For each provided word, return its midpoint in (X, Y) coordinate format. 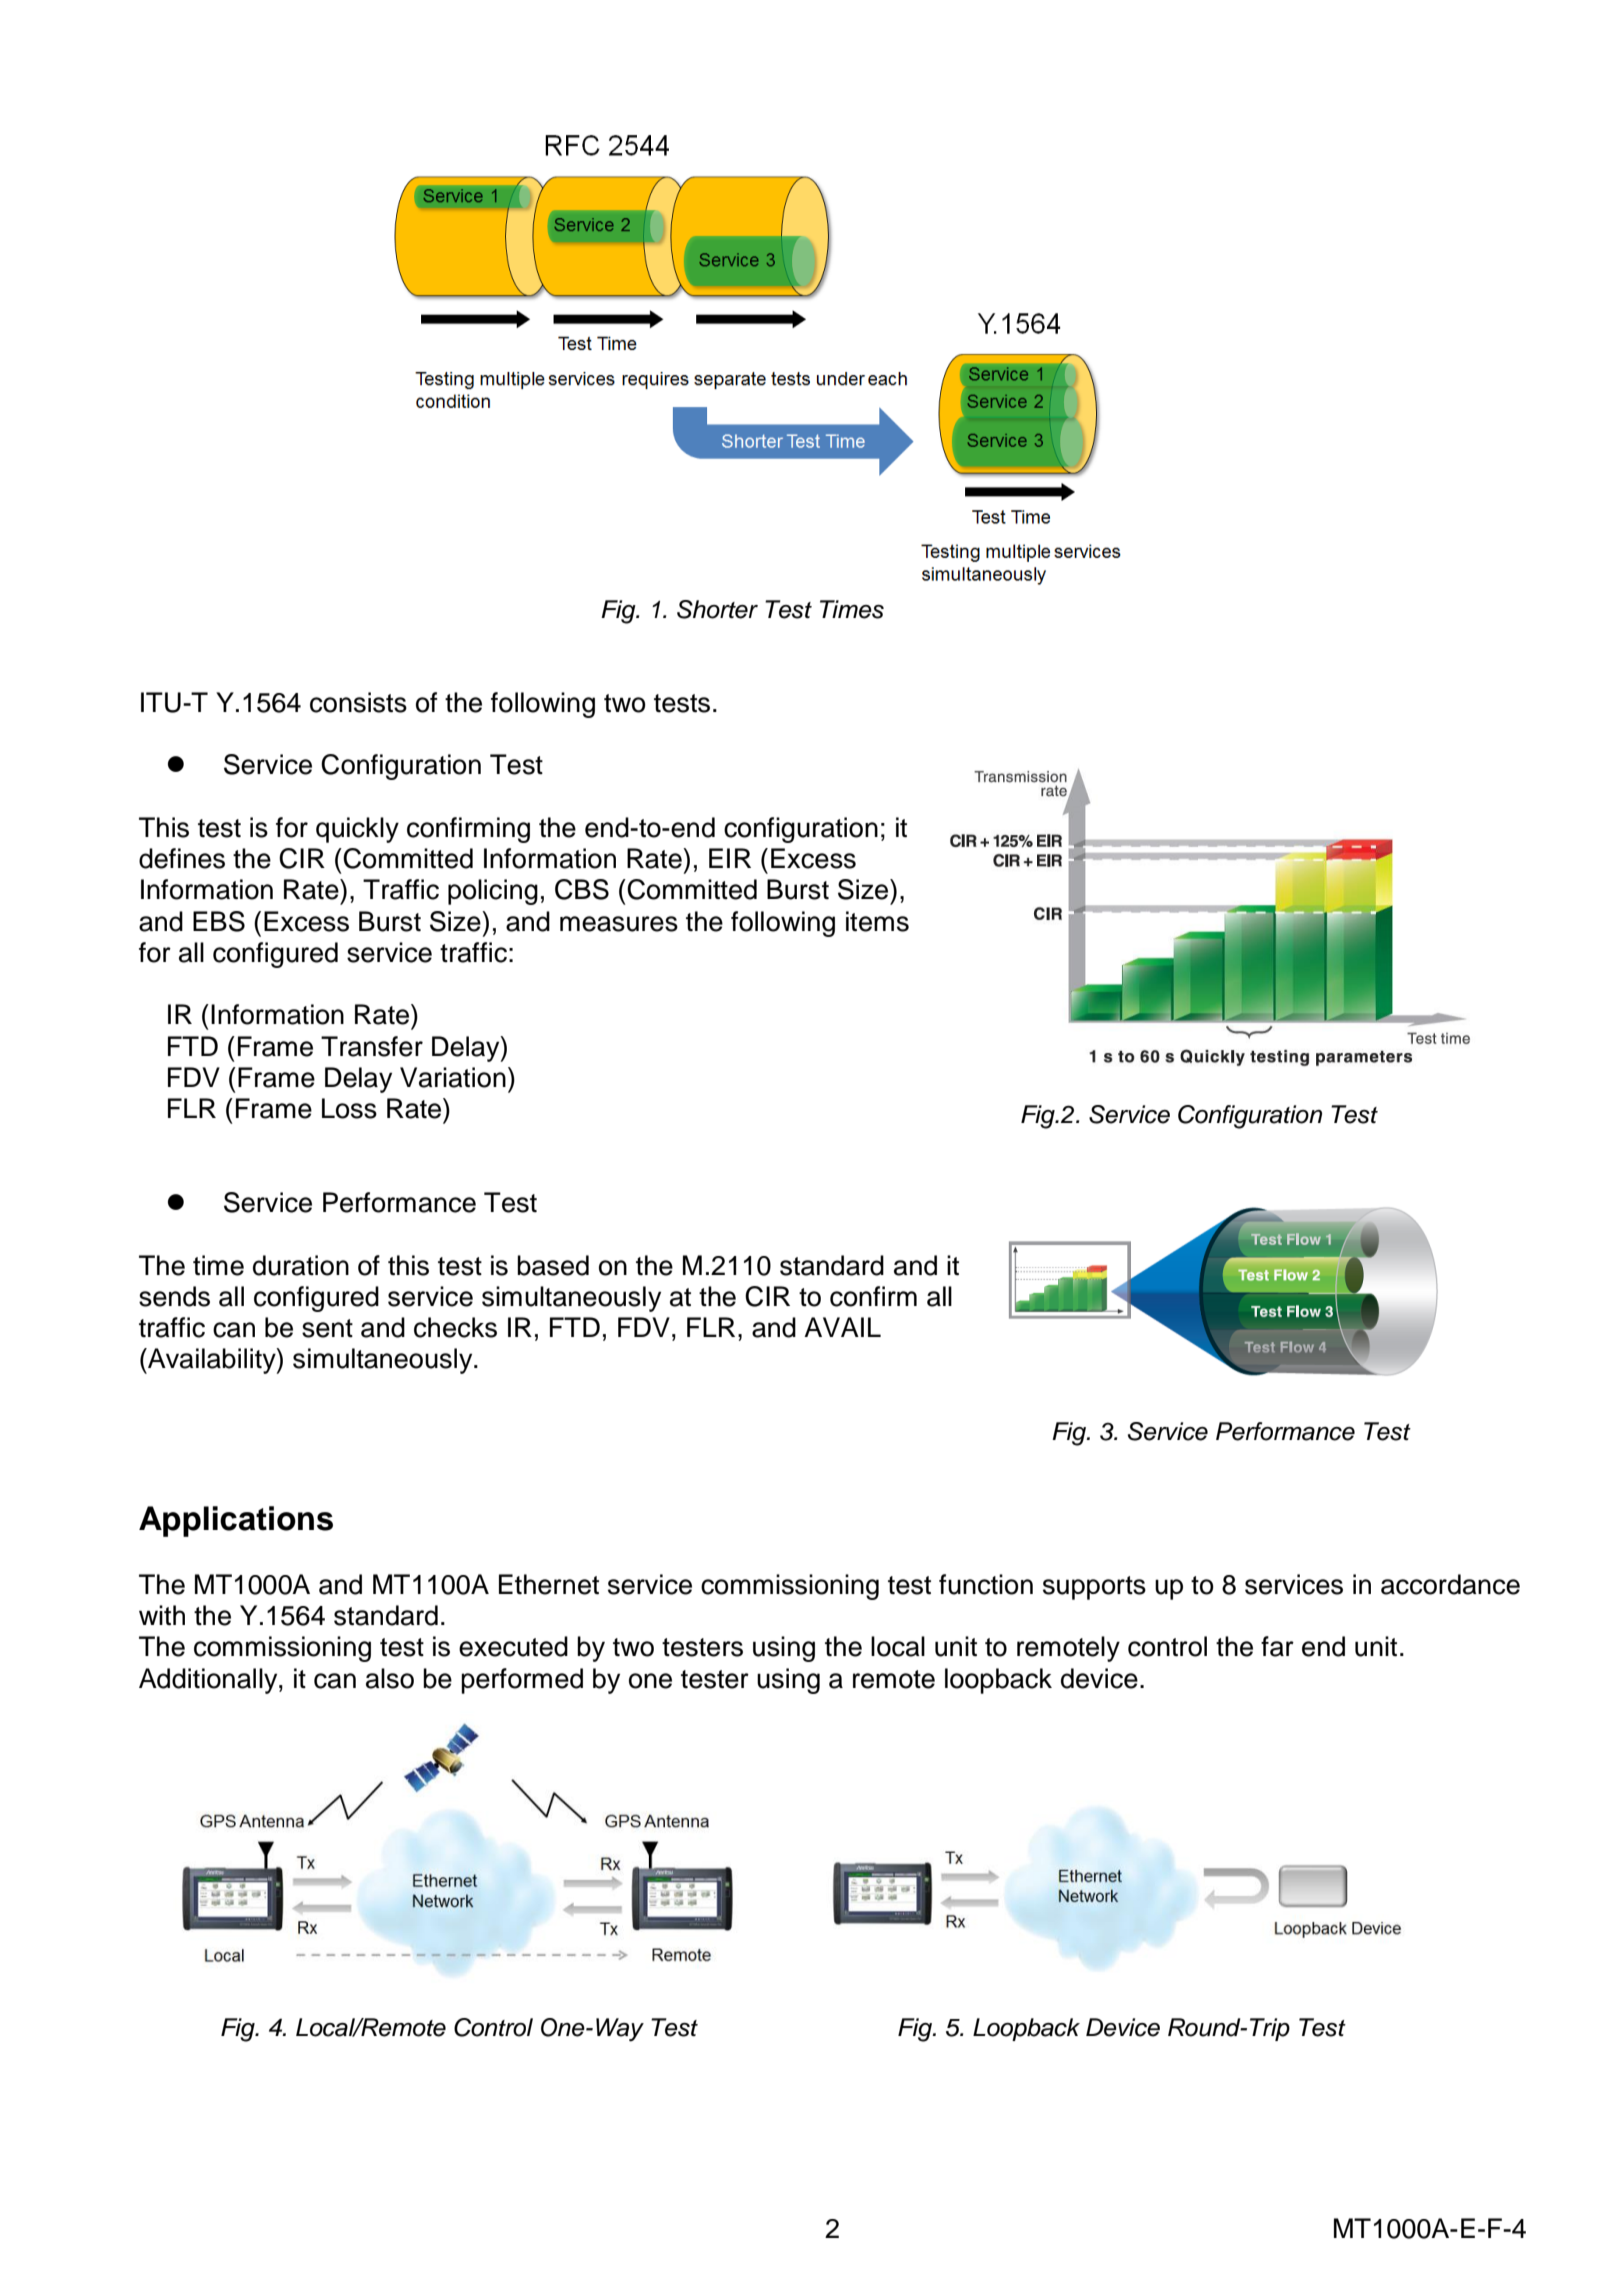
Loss (349, 1108)
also (390, 1678)
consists (358, 702)
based (553, 1265)
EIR (730, 858)
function (986, 1584)
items (877, 921)
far (1277, 1646)
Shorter (717, 609)
